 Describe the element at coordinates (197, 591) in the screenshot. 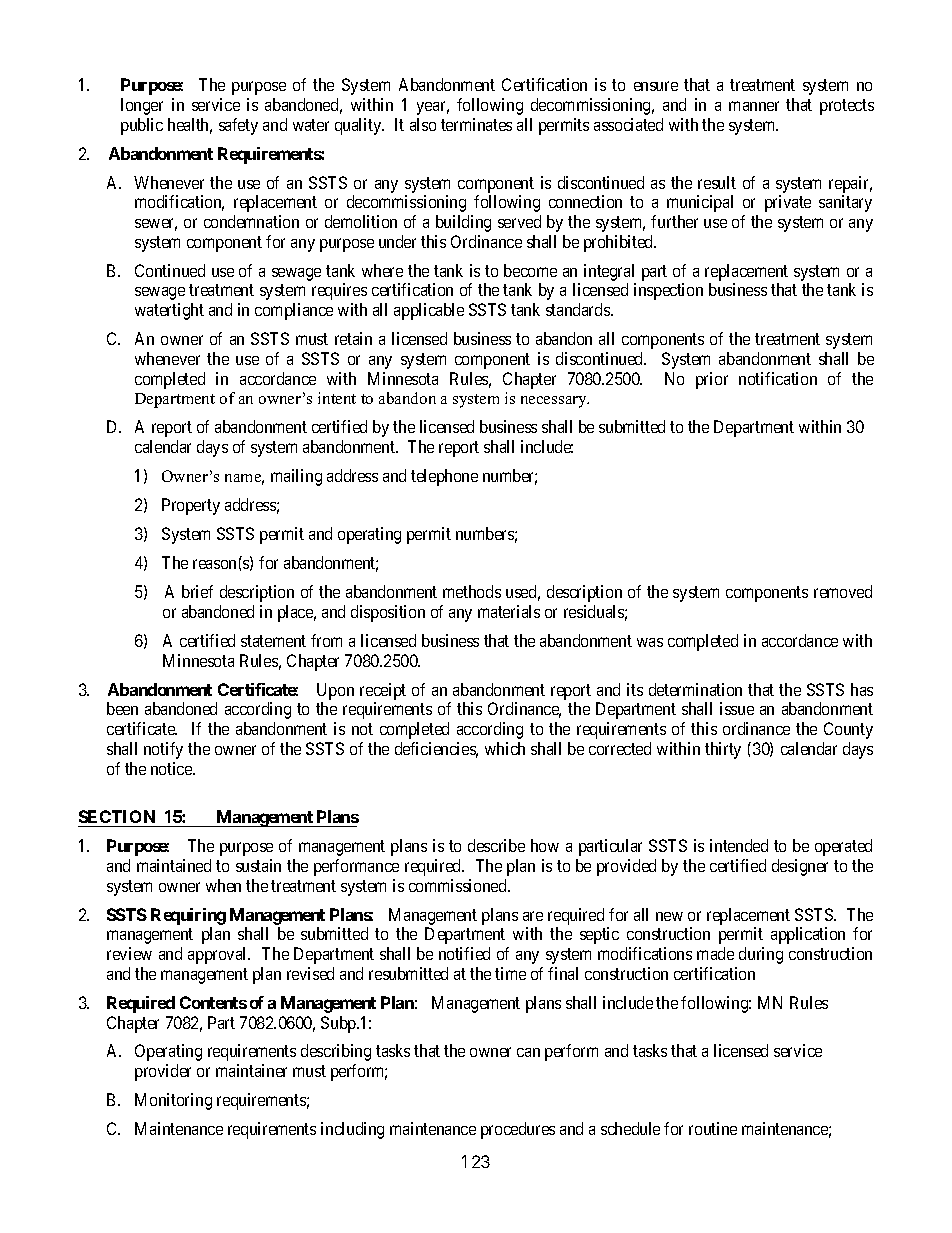

I see `brief` at that location.
